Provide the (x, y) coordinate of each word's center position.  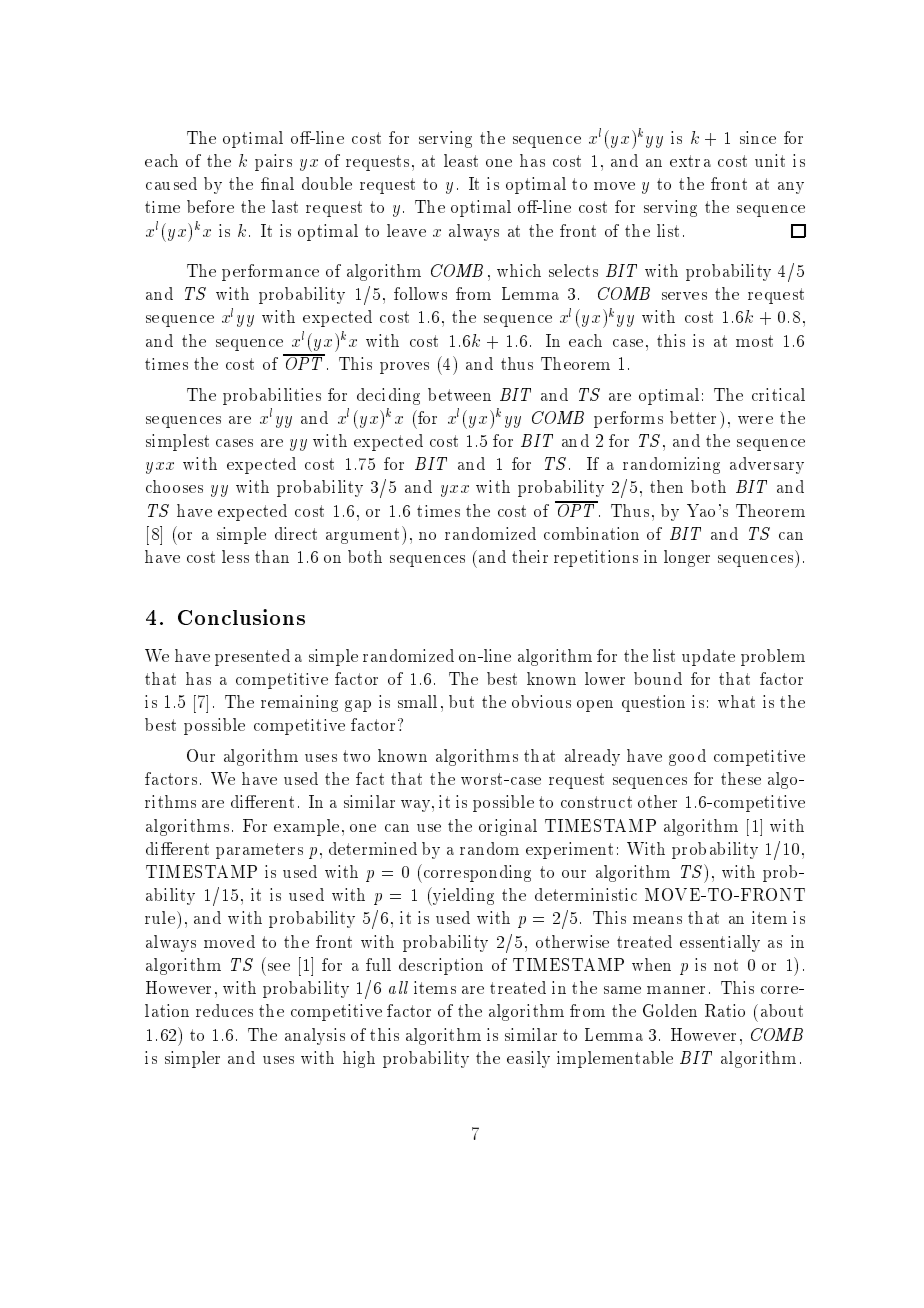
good (687, 757)
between (459, 394)
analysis (315, 1036)
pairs (273, 162)
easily (528, 1059)
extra (690, 161)
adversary (767, 465)
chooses (174, 486)
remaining (299, 703)
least (461, 160)
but (461, 701)
